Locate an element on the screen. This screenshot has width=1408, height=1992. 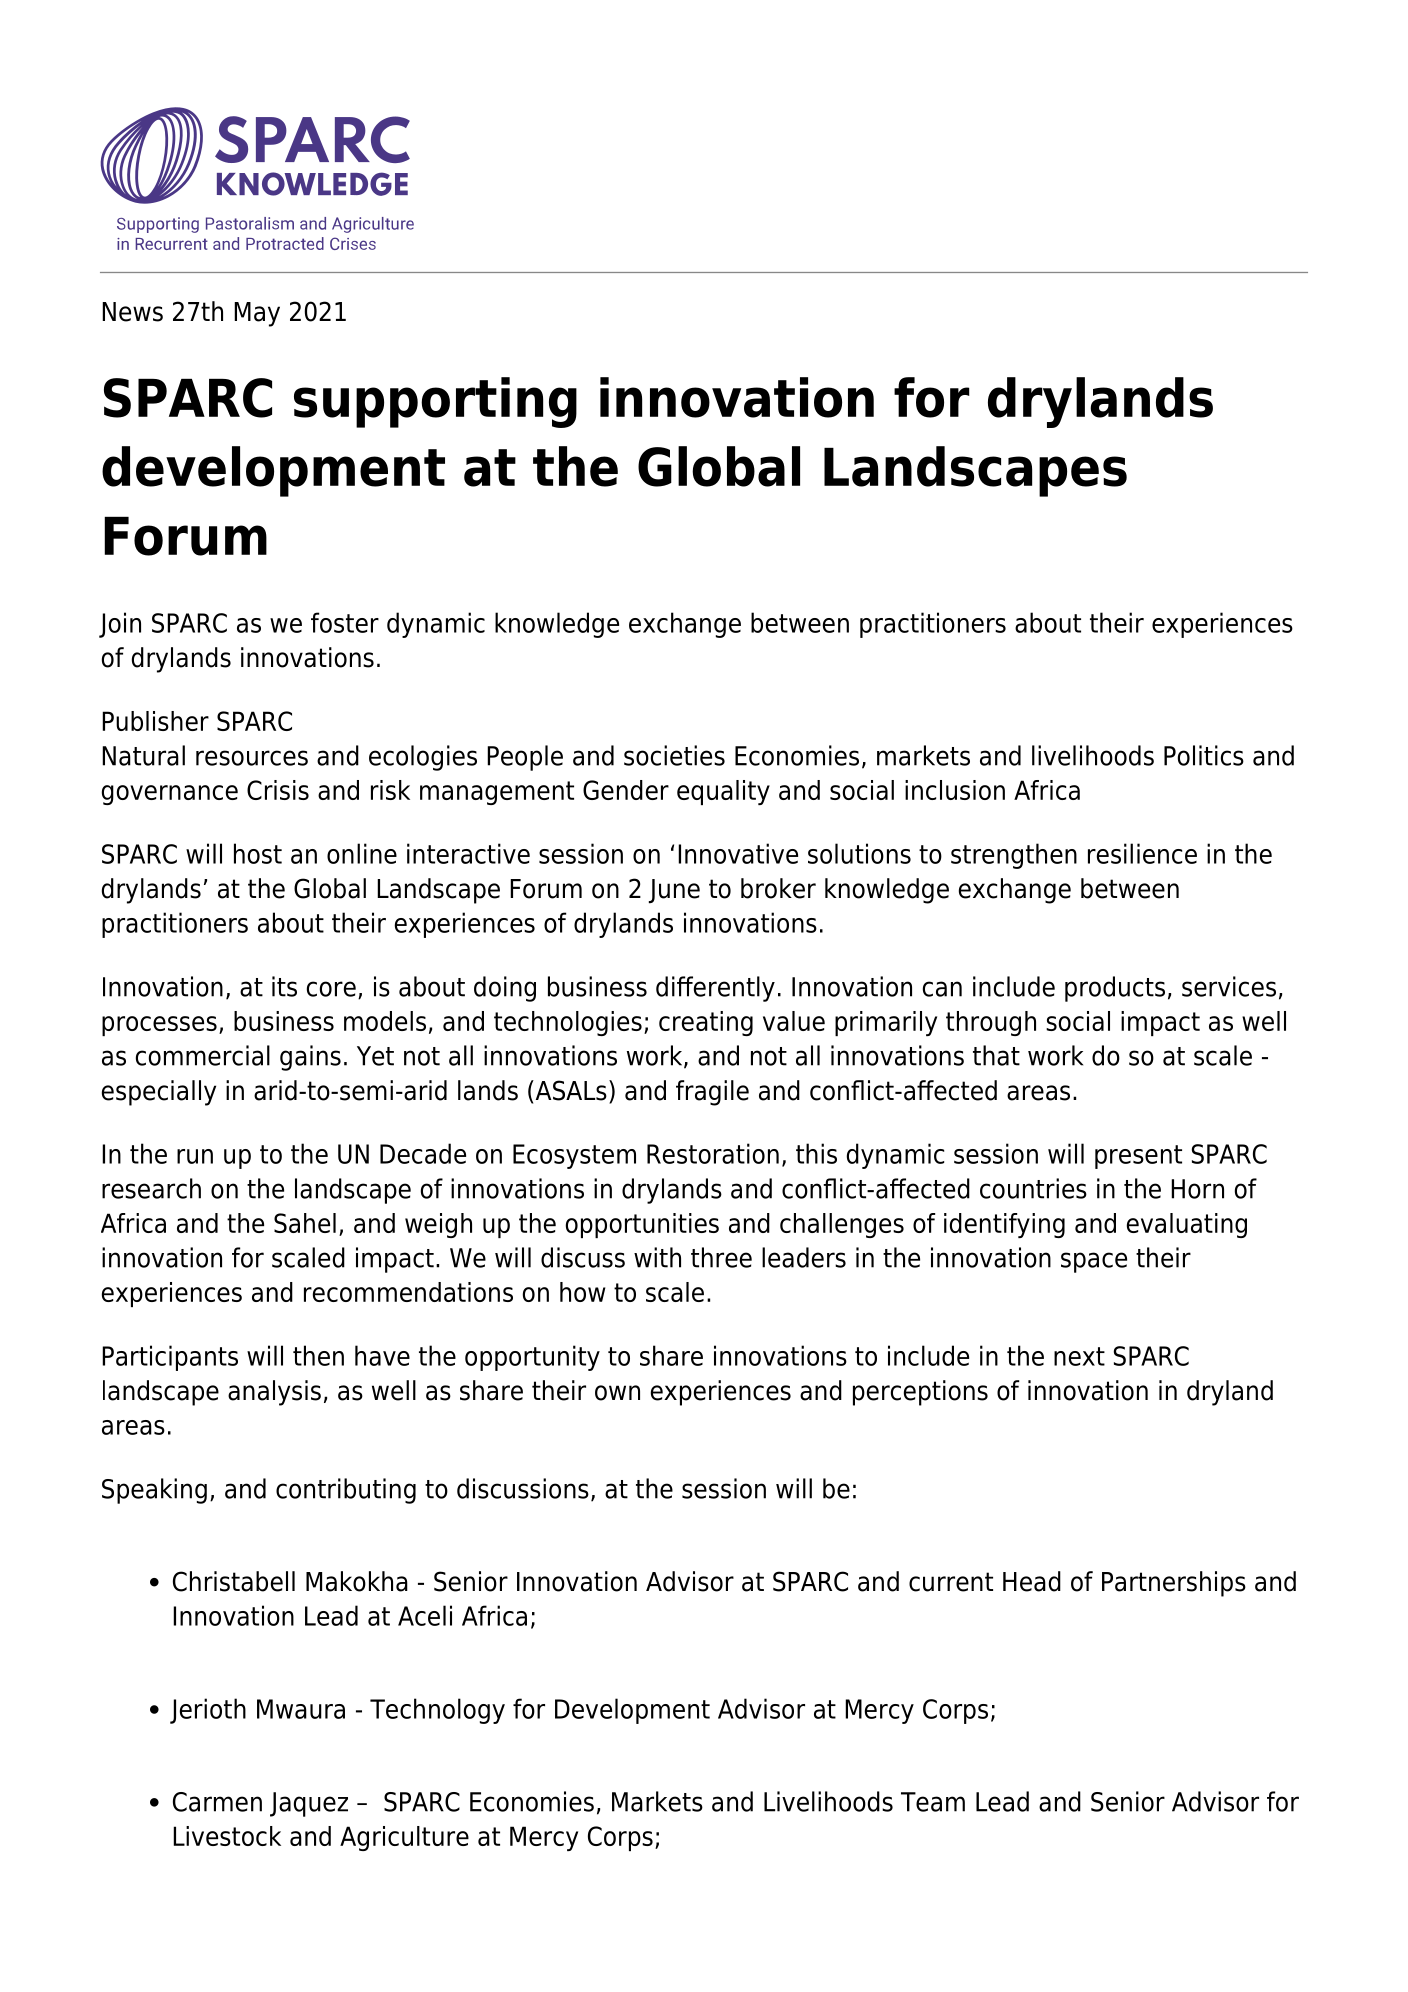
Politics is located at coordinates (1204, 755).
